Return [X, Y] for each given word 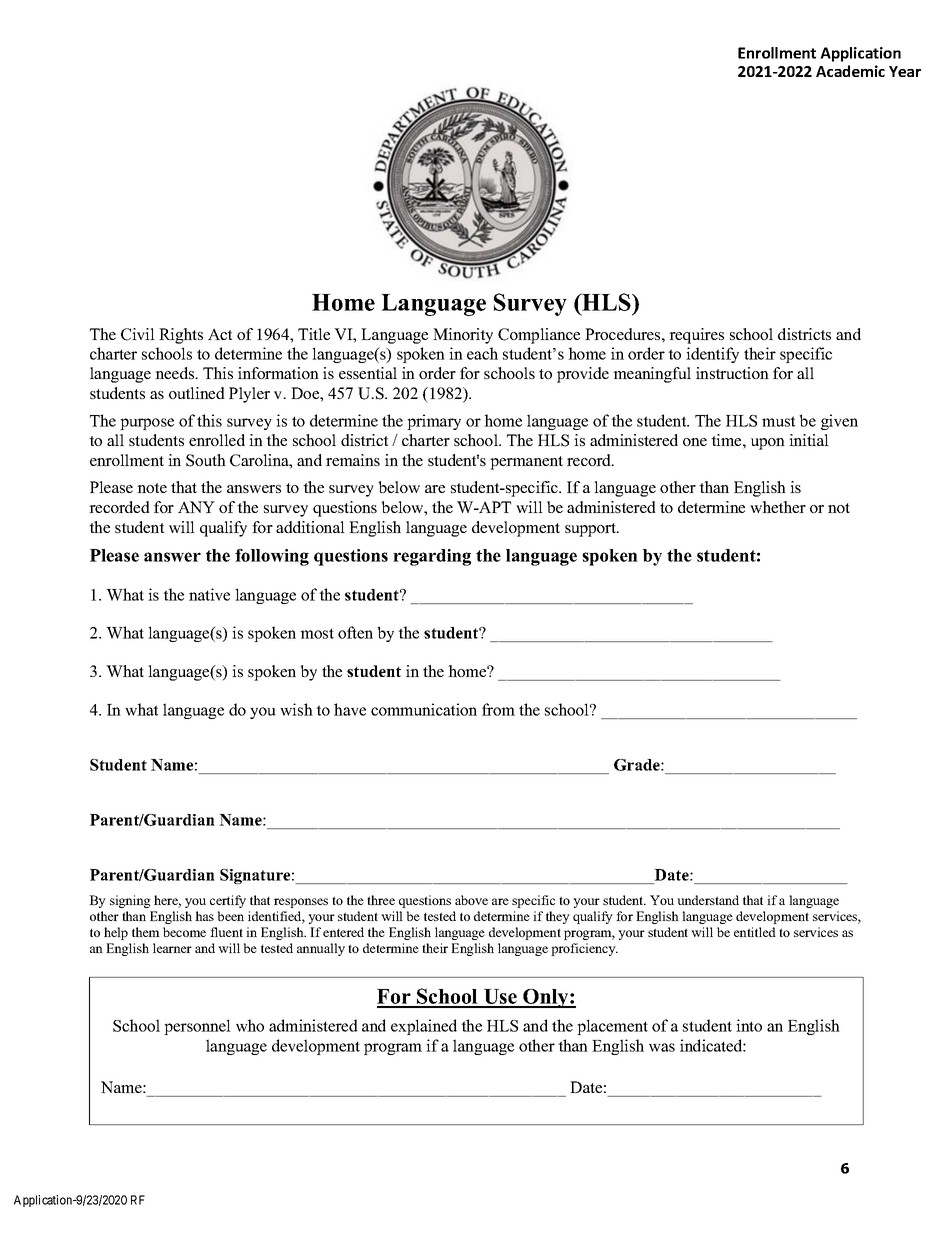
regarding [432, 557]
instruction [732, 373]
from [498, 709]
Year [905, 71]
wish [296, 709]
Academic [850, 71]
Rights [181, 336]
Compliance [539, 336]
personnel [197, 1027]
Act [220, 334]
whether [778, 507]
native [209, 594]
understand [708, 900]
